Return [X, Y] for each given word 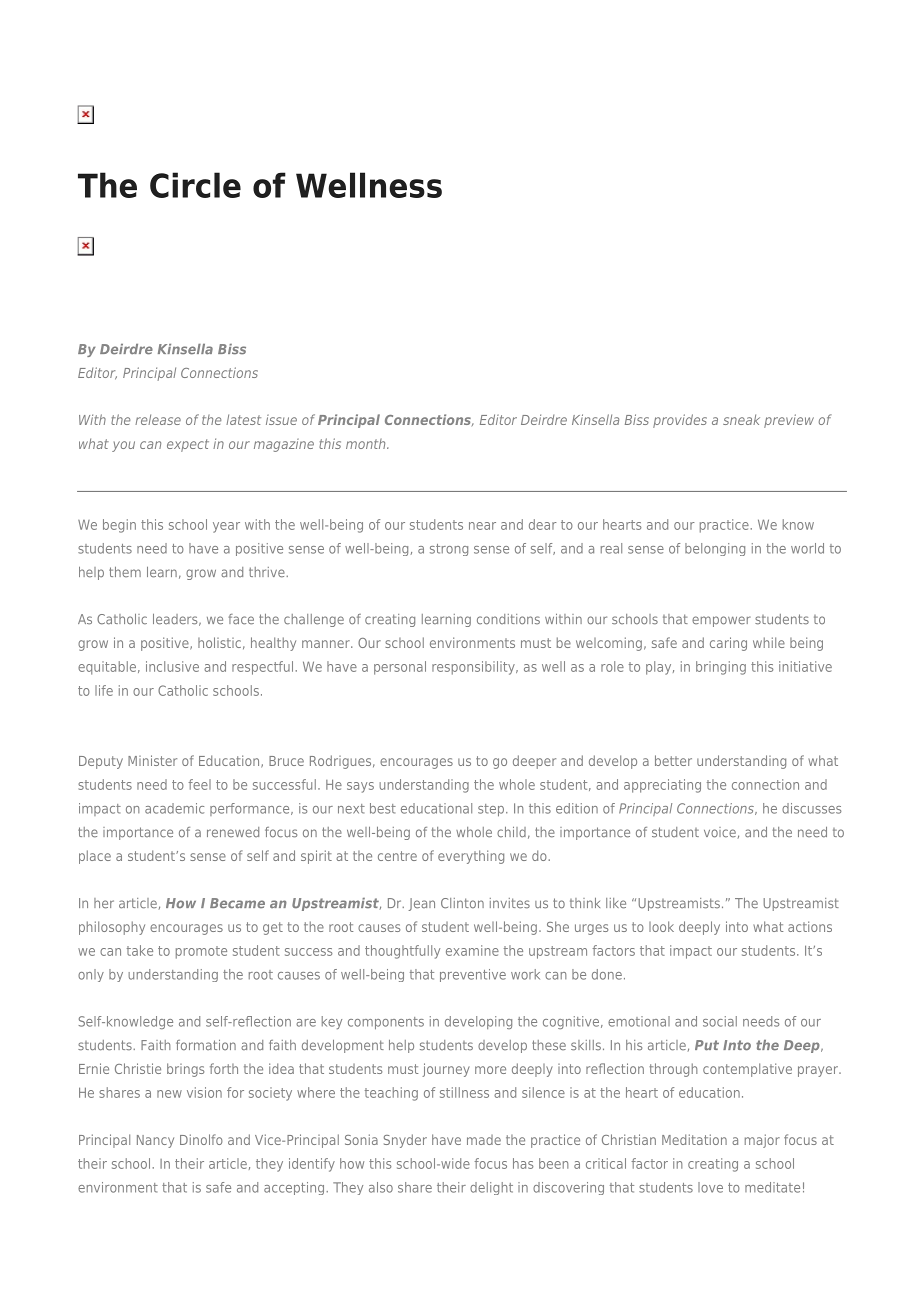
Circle [195, 185]
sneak [741, 419]
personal [400, 668]
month [367, 444]
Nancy [155, 1141]
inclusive [172, 666]
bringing [721, 668]
